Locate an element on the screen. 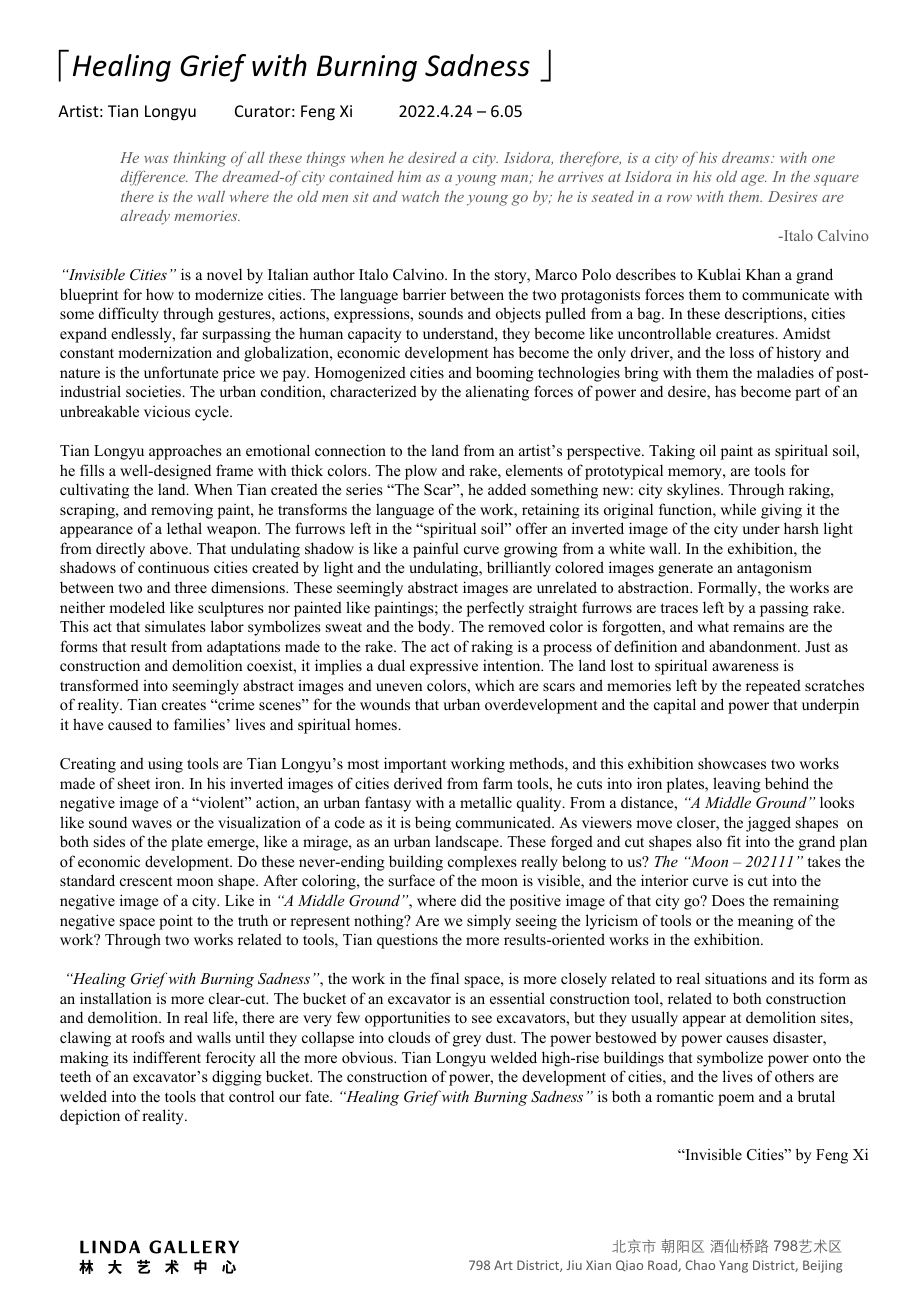 The height and width of the screenshot is (1294, 924). perfectly is located at coordinates (495, 609).
